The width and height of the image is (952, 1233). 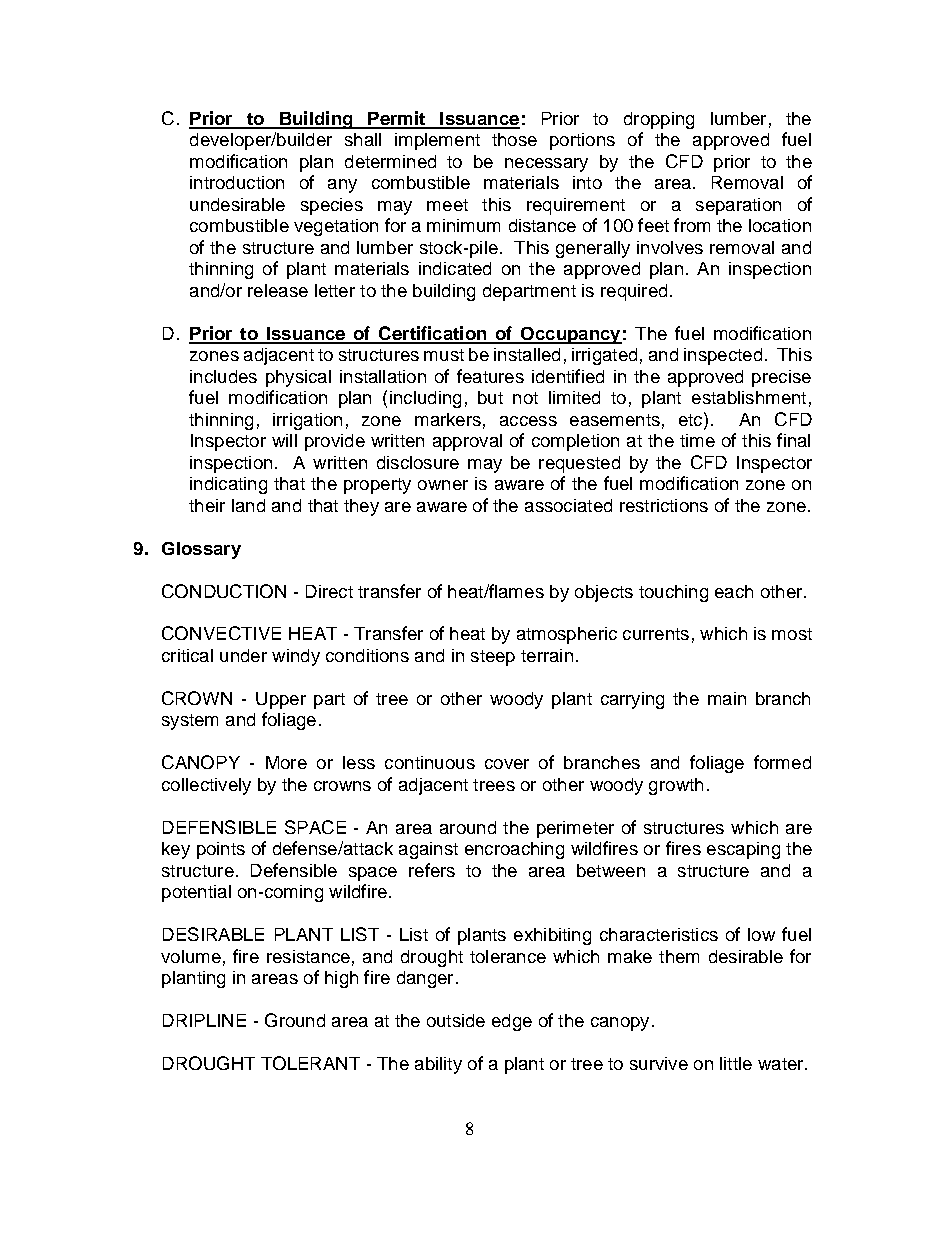 What do you see at coordinates (727, 698) in the image?
I see `main` at bounding box center [727, 698].
